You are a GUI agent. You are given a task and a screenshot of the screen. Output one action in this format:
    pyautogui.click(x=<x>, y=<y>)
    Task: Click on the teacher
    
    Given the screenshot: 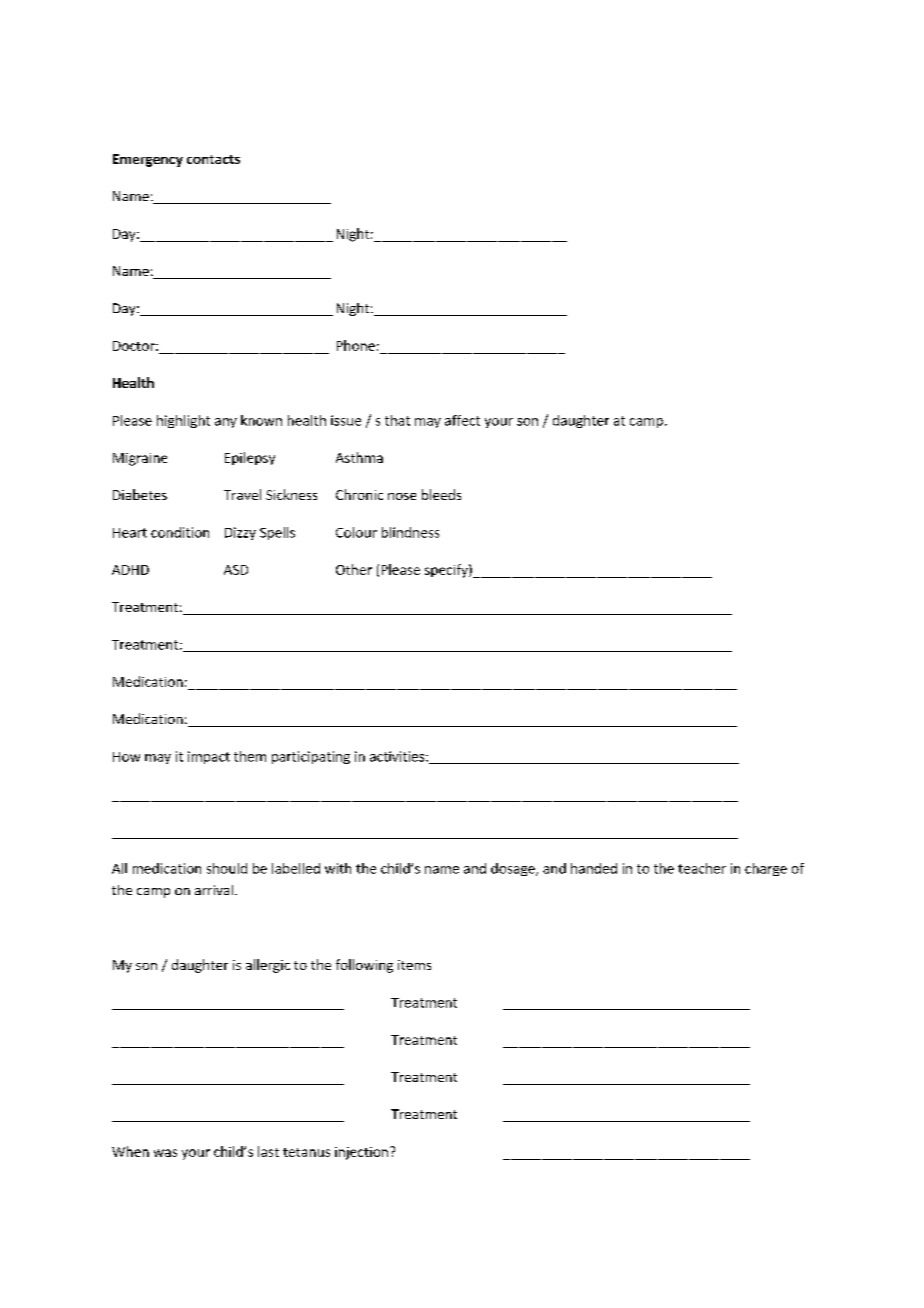 What is the action you would take?
    pyautogui.click(x=702, y=868)
